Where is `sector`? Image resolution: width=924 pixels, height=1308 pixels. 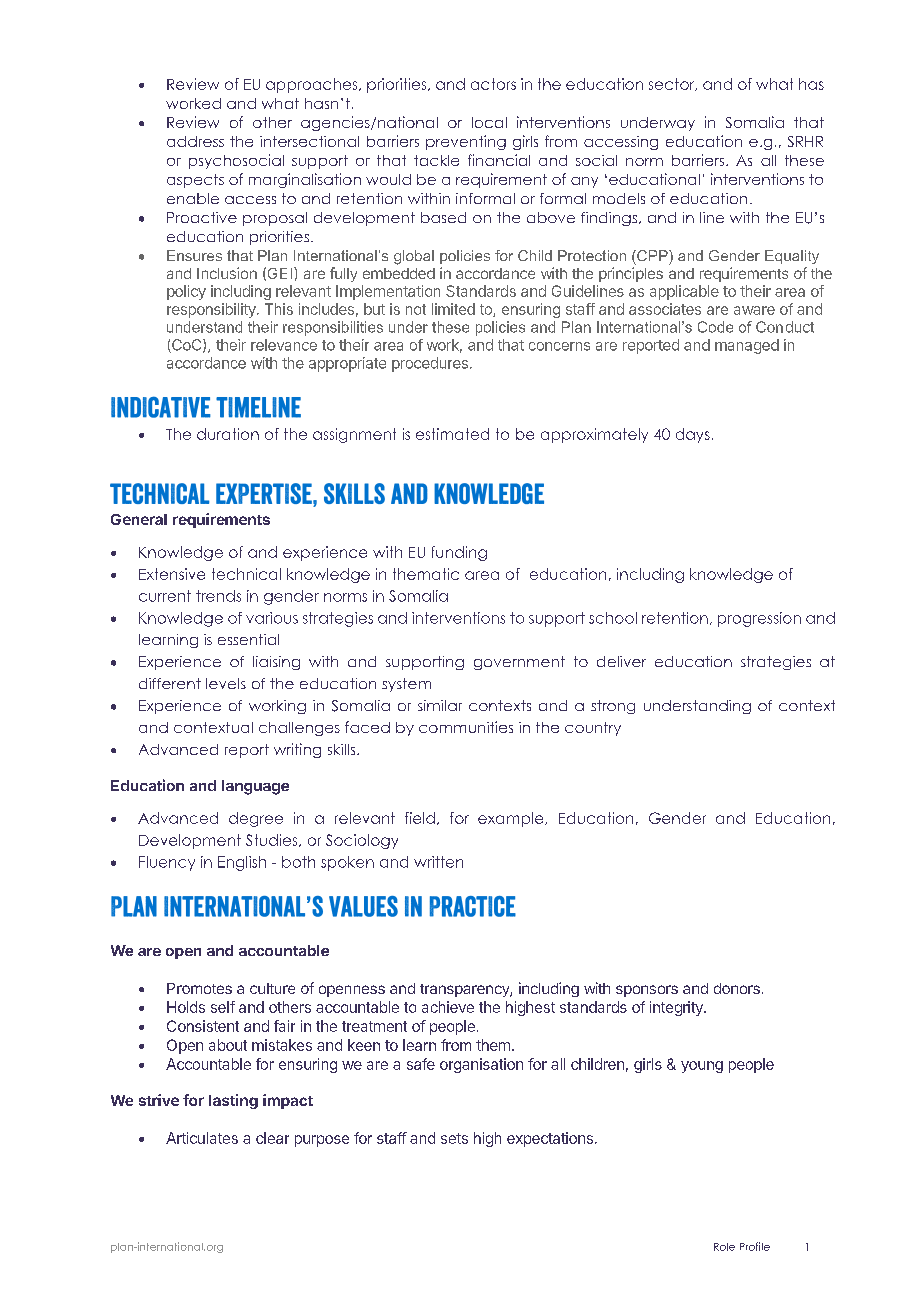 sector is located at coordinates (673, 84).
